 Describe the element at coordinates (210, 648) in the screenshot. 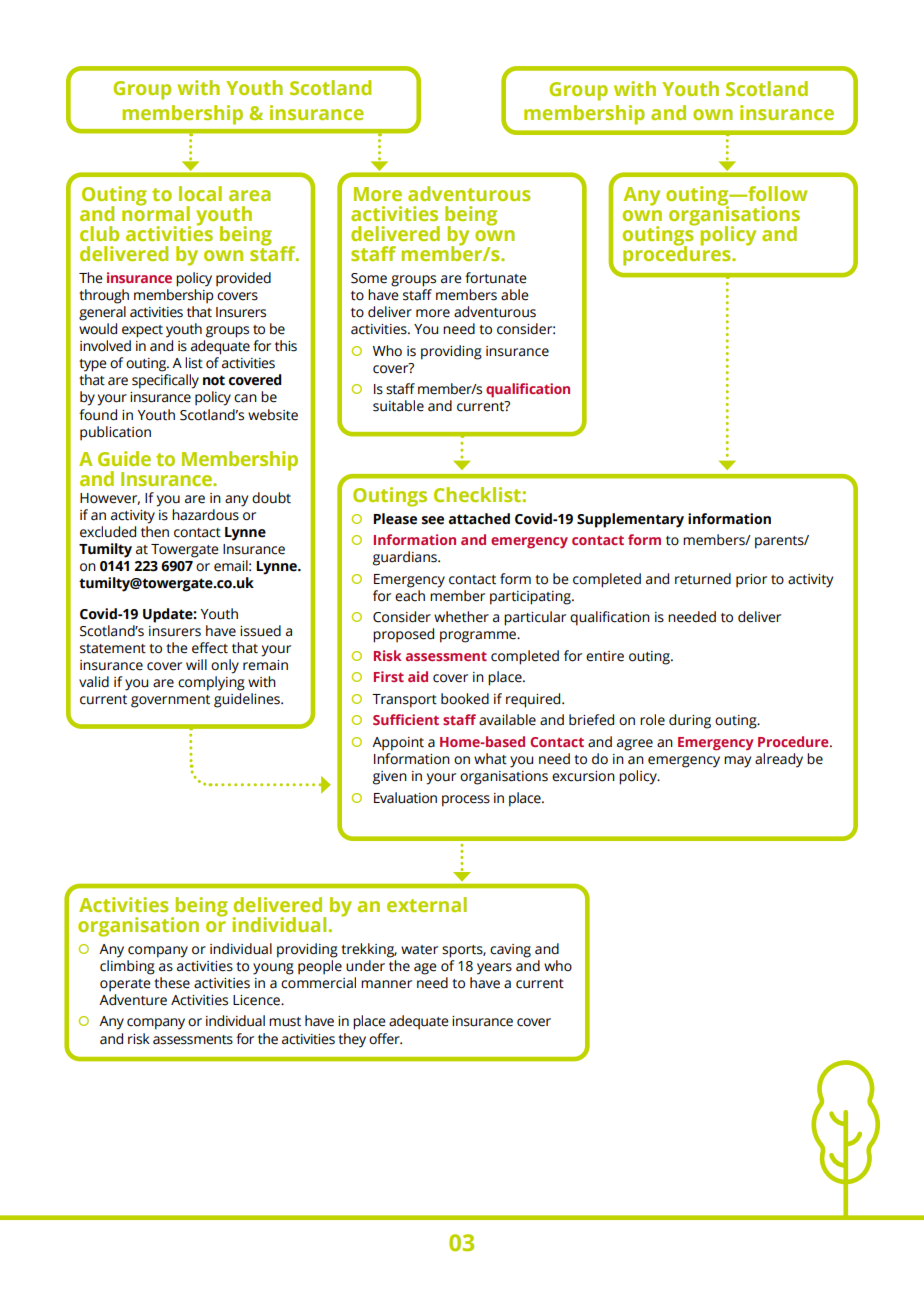

I see `effect` at that location.
